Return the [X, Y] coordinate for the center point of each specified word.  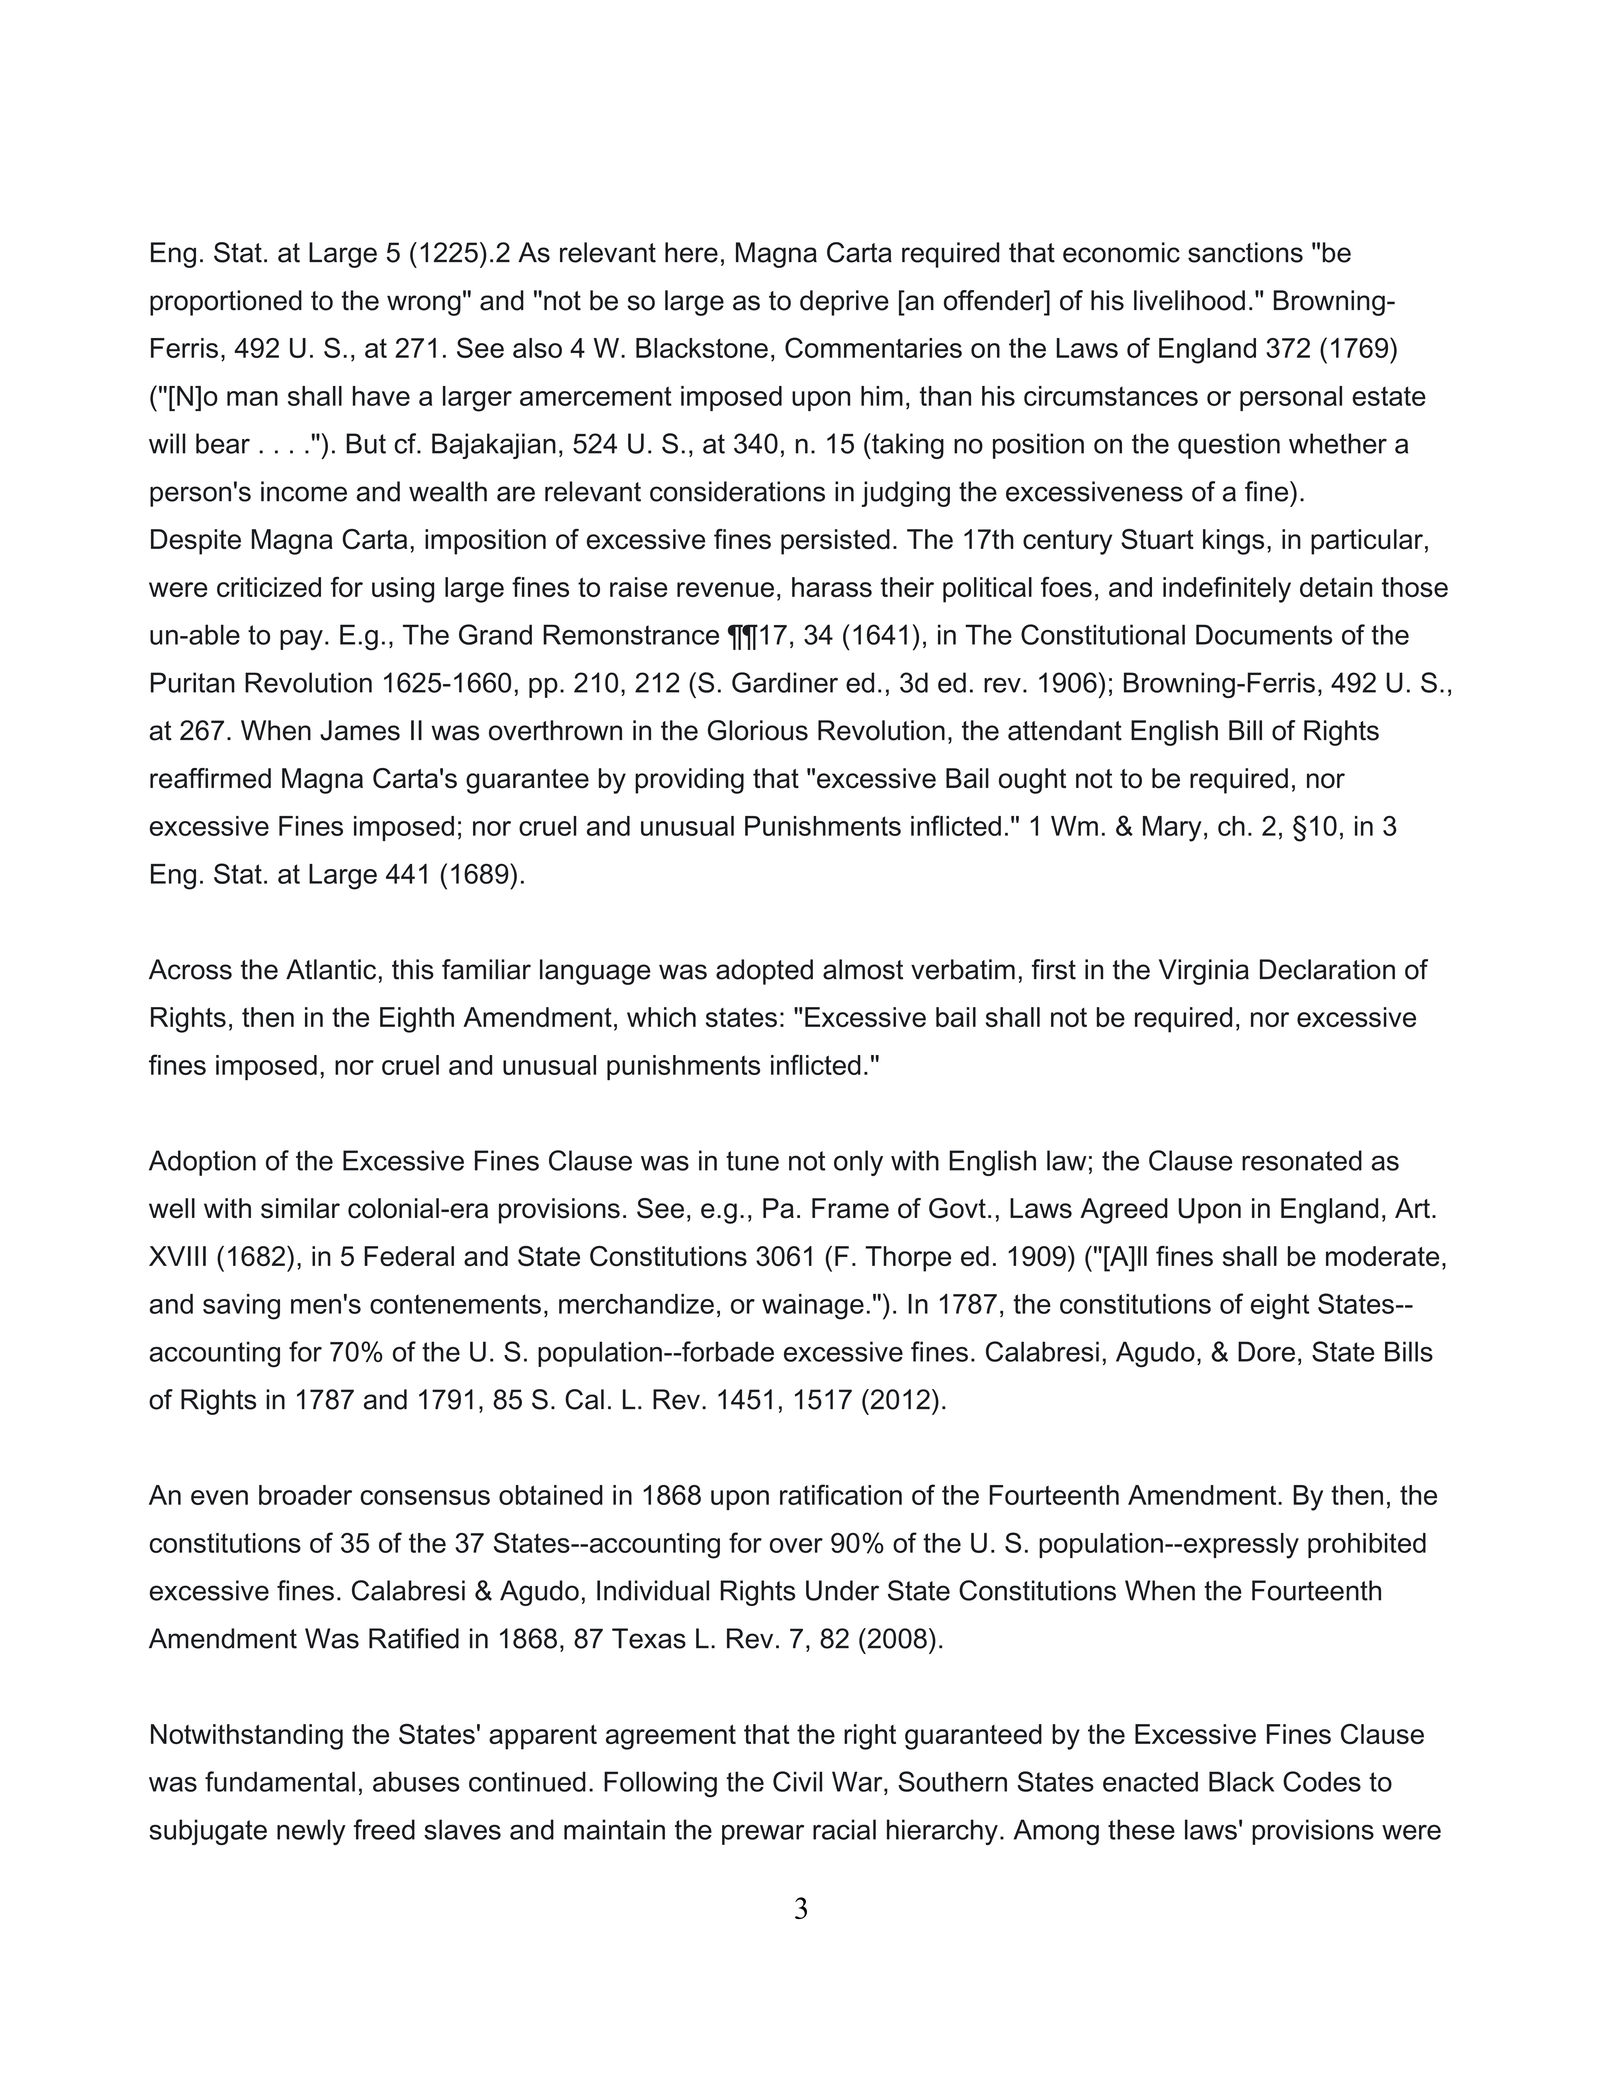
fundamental [280, 1781]
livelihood [1189, 300]
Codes [1322, 1781]
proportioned [226, 303]
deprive [844, 303]
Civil [797, 1781]
